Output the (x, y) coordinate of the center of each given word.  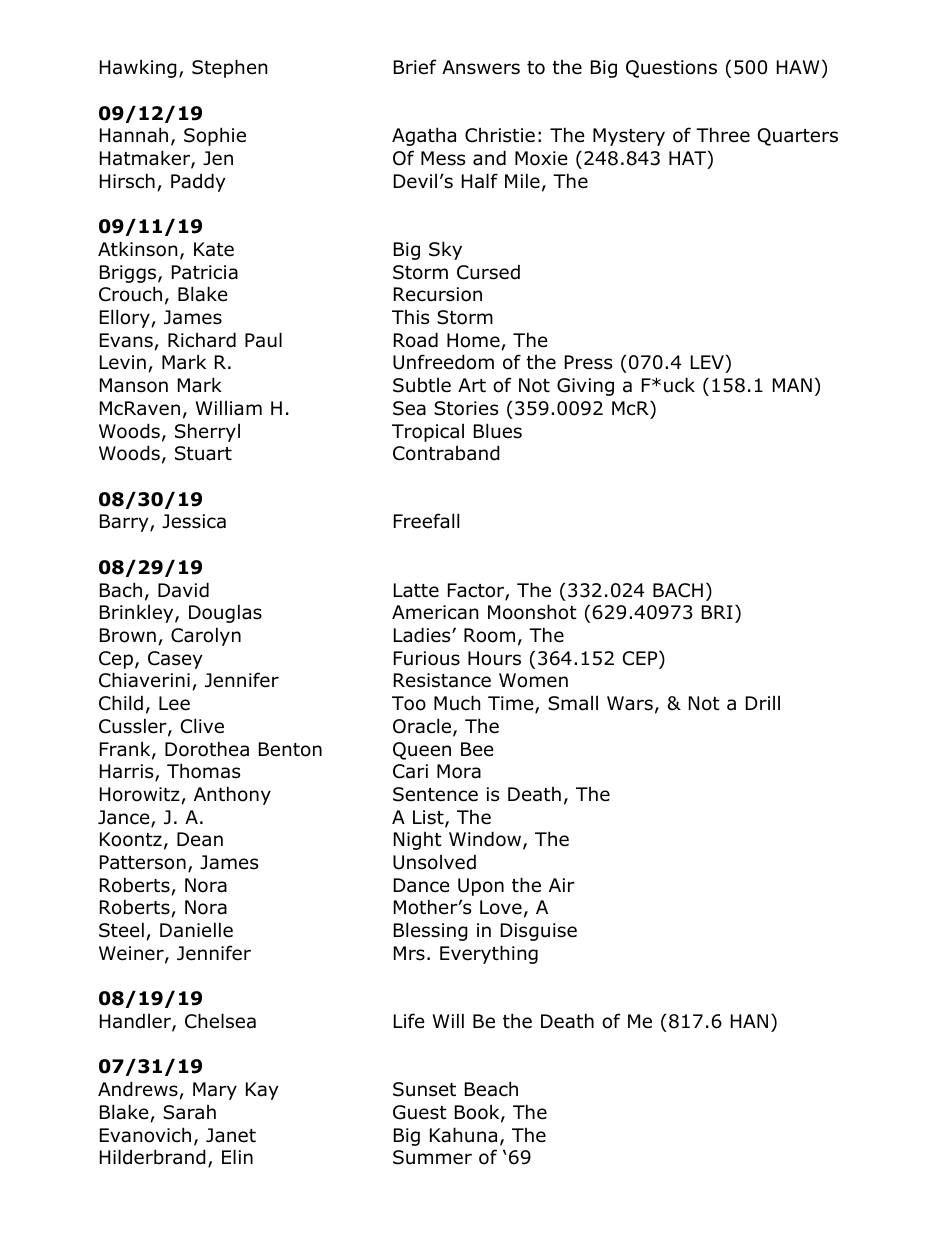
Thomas (203, 771)
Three (723, 135)
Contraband (446, 453)
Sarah (189, 1112)
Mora (459, 771)
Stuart (203, 453)
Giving (585, 387)
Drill (763, 703)
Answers (481, 67)
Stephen (229, 68)
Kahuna (463, 1135)
